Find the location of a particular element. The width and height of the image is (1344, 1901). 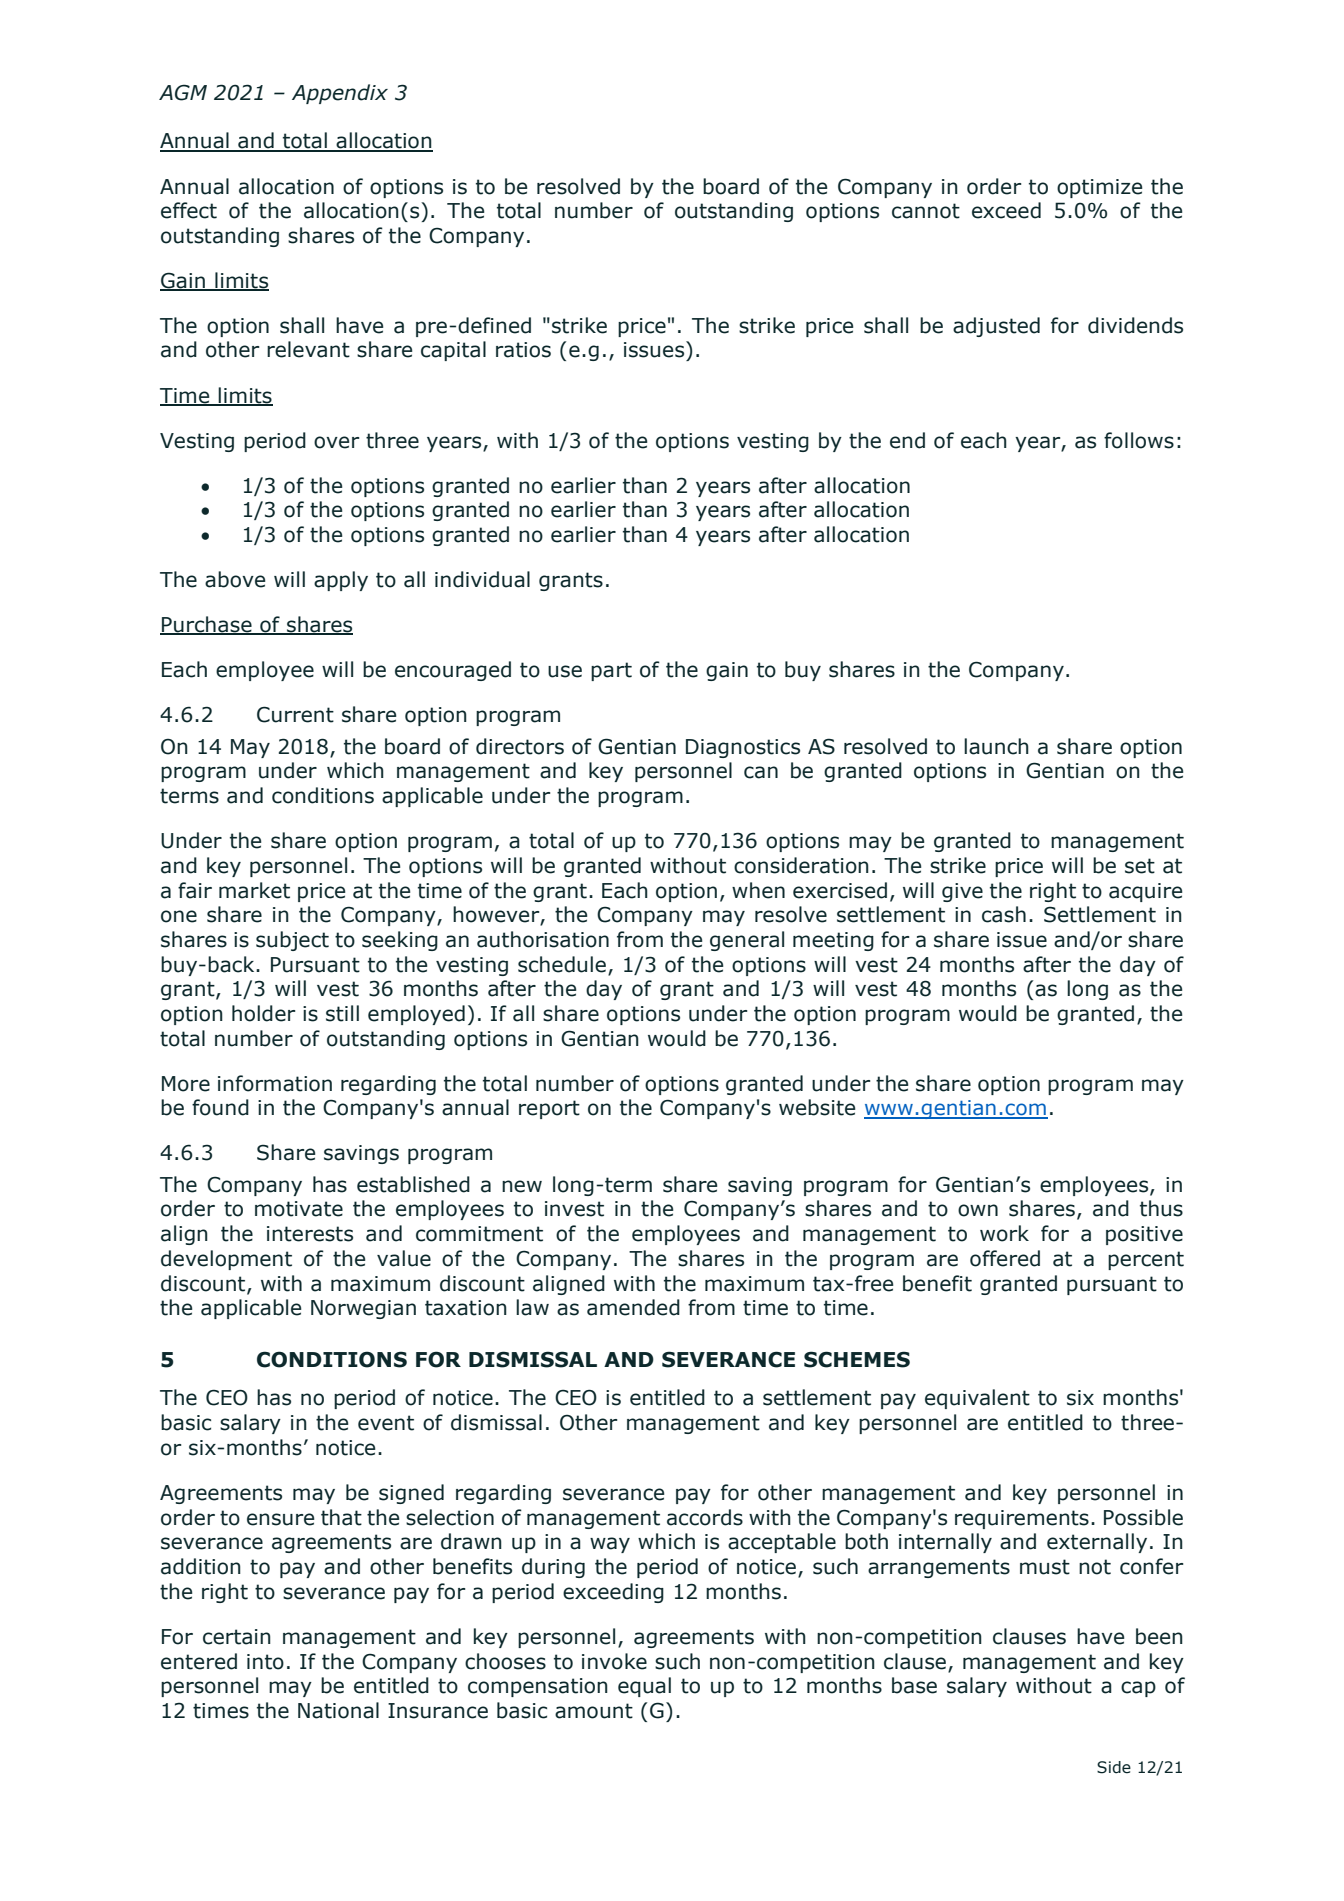

follows is located at coordinates (1139, 440).
